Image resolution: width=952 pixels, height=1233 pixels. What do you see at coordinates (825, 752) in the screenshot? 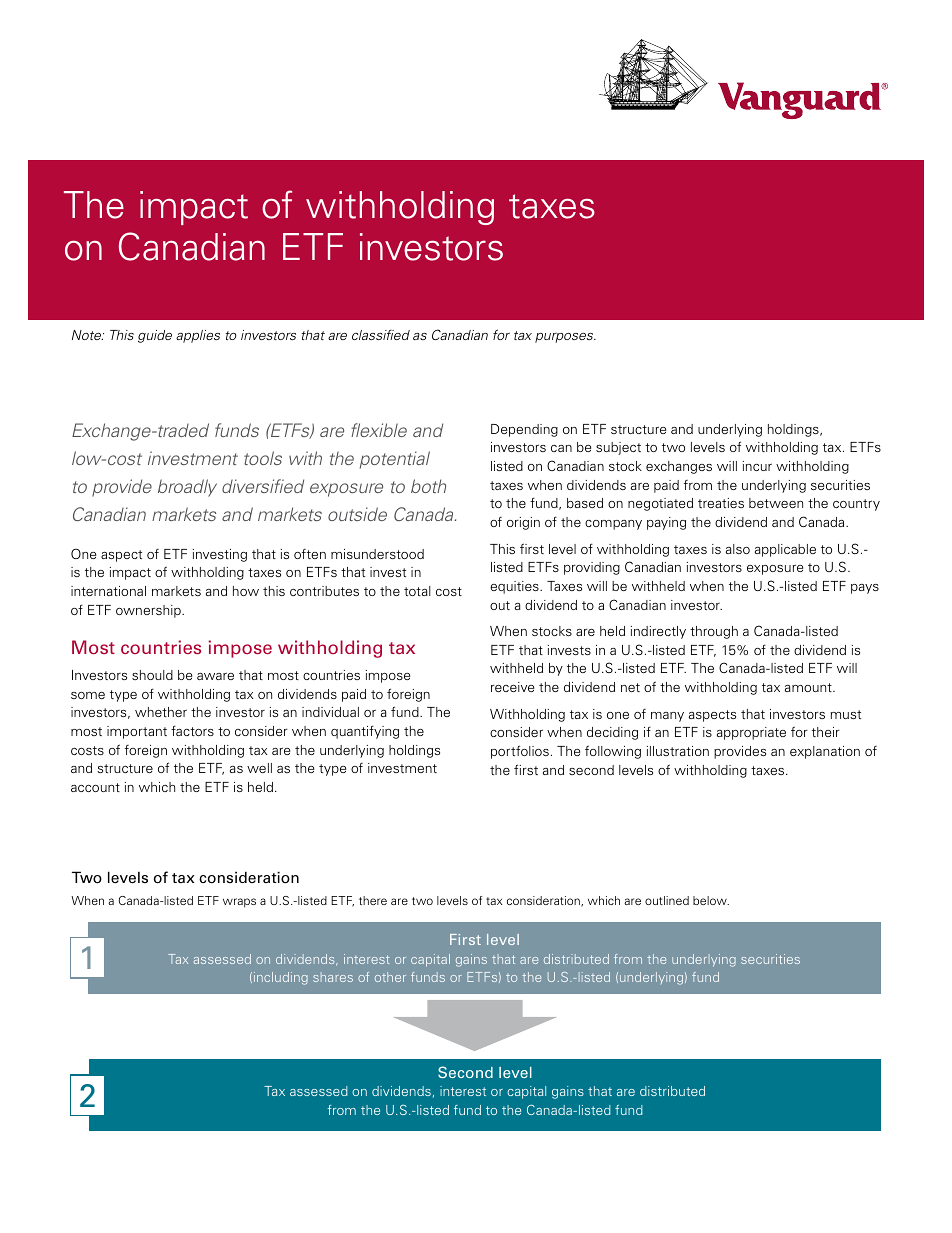
I see `explanation` at bounding box center [825, 752].
